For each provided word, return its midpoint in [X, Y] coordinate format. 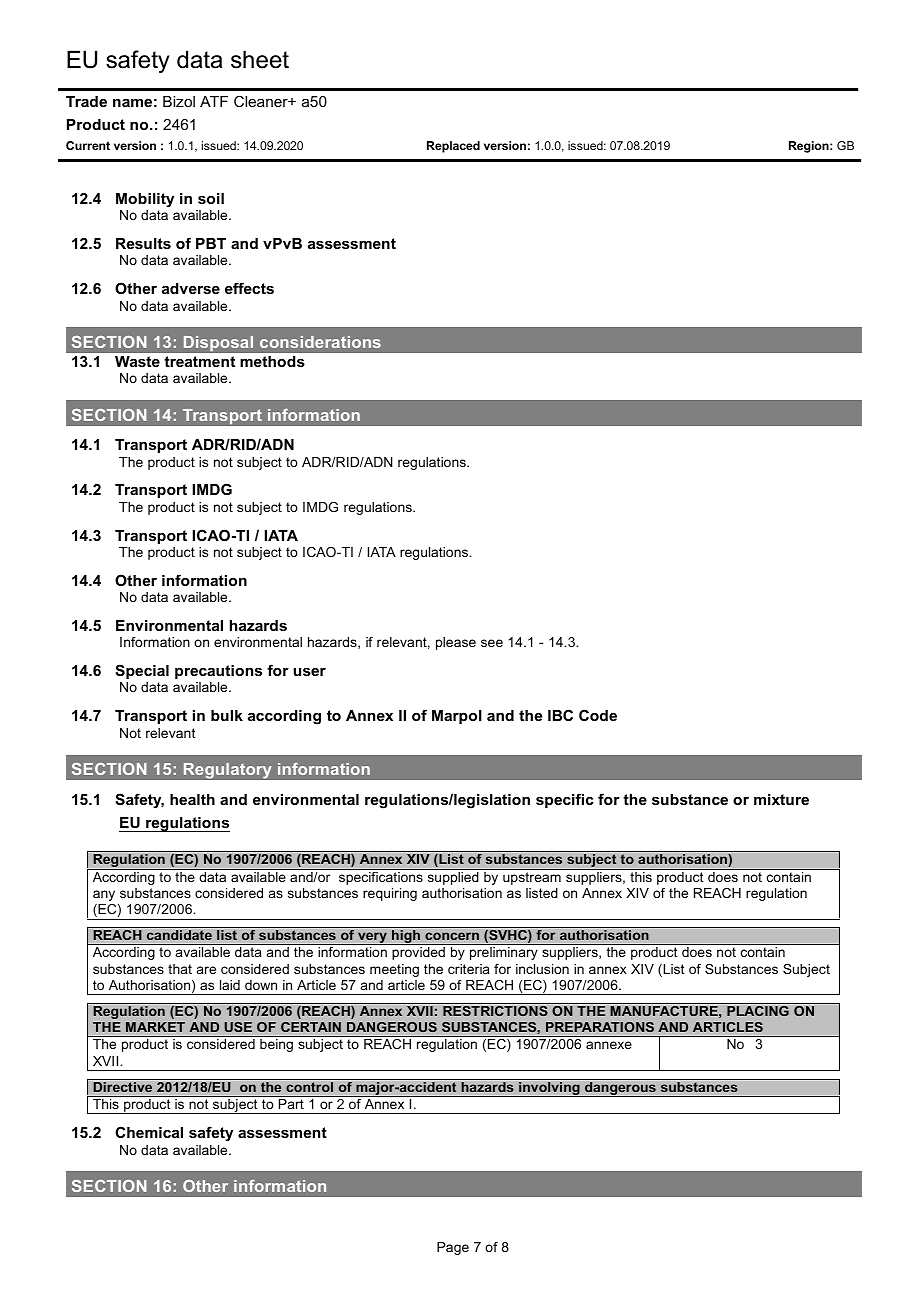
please [456, 643]
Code [598, 715]
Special [142, 671]
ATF [214, 101]
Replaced [453, 147]
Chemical [149, 1132]
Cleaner [262, 101]
